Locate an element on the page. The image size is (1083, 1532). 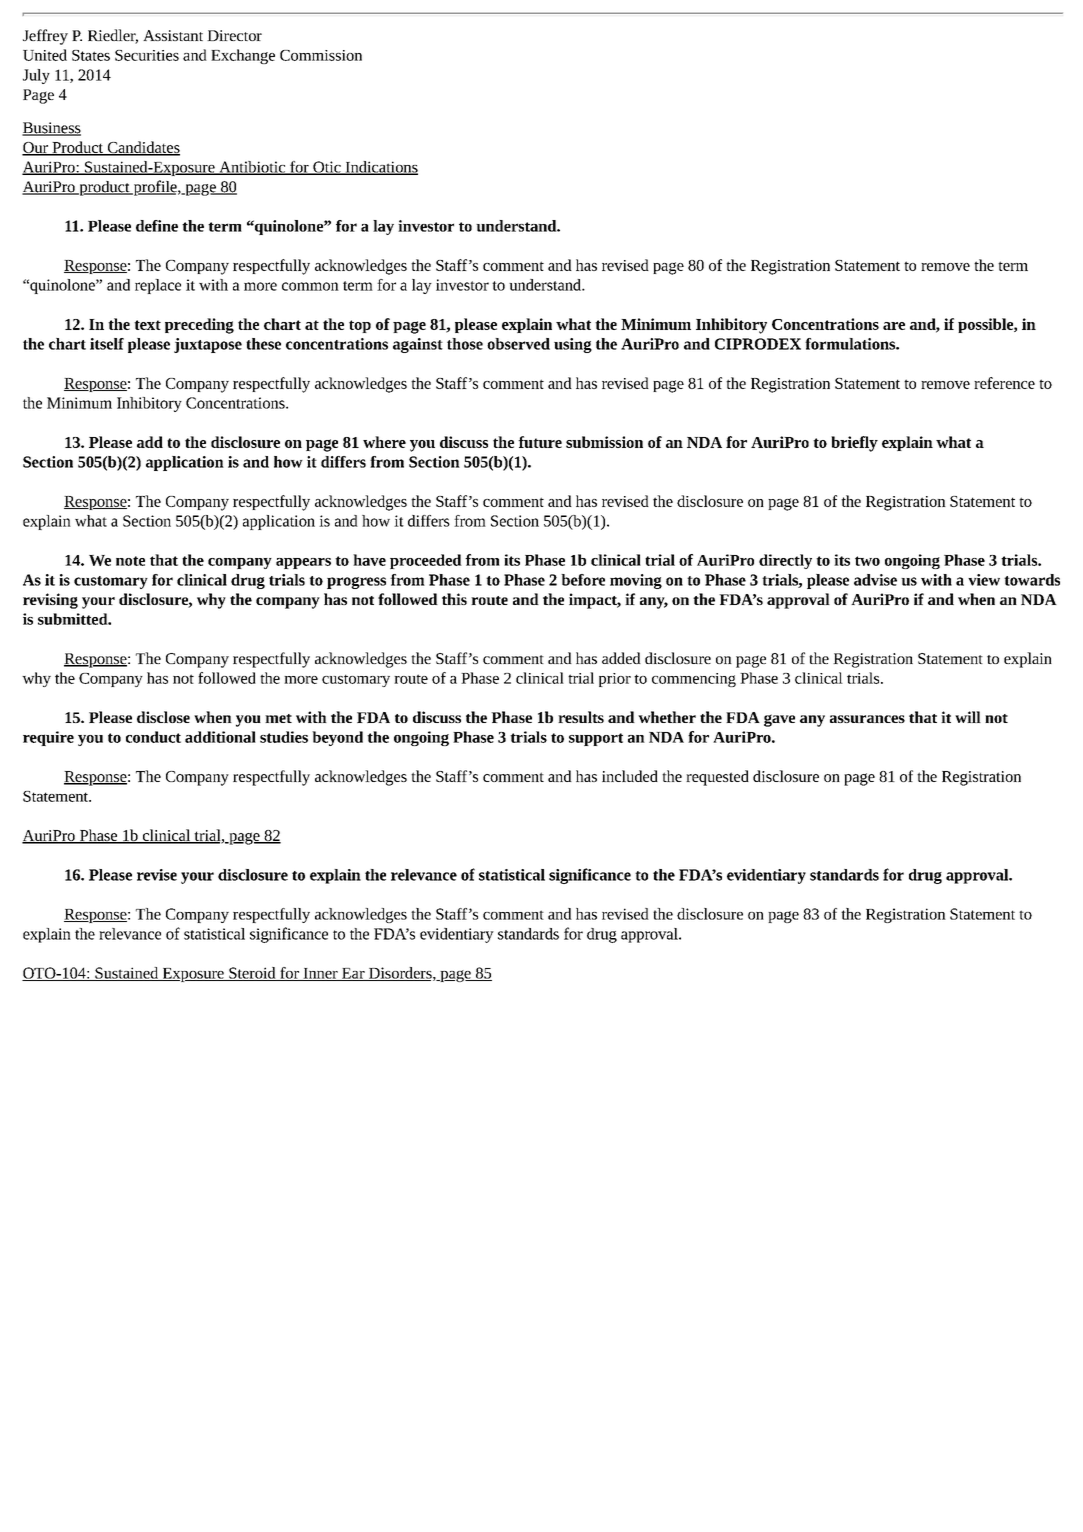
Commission is located at coordinates (321, 55).
